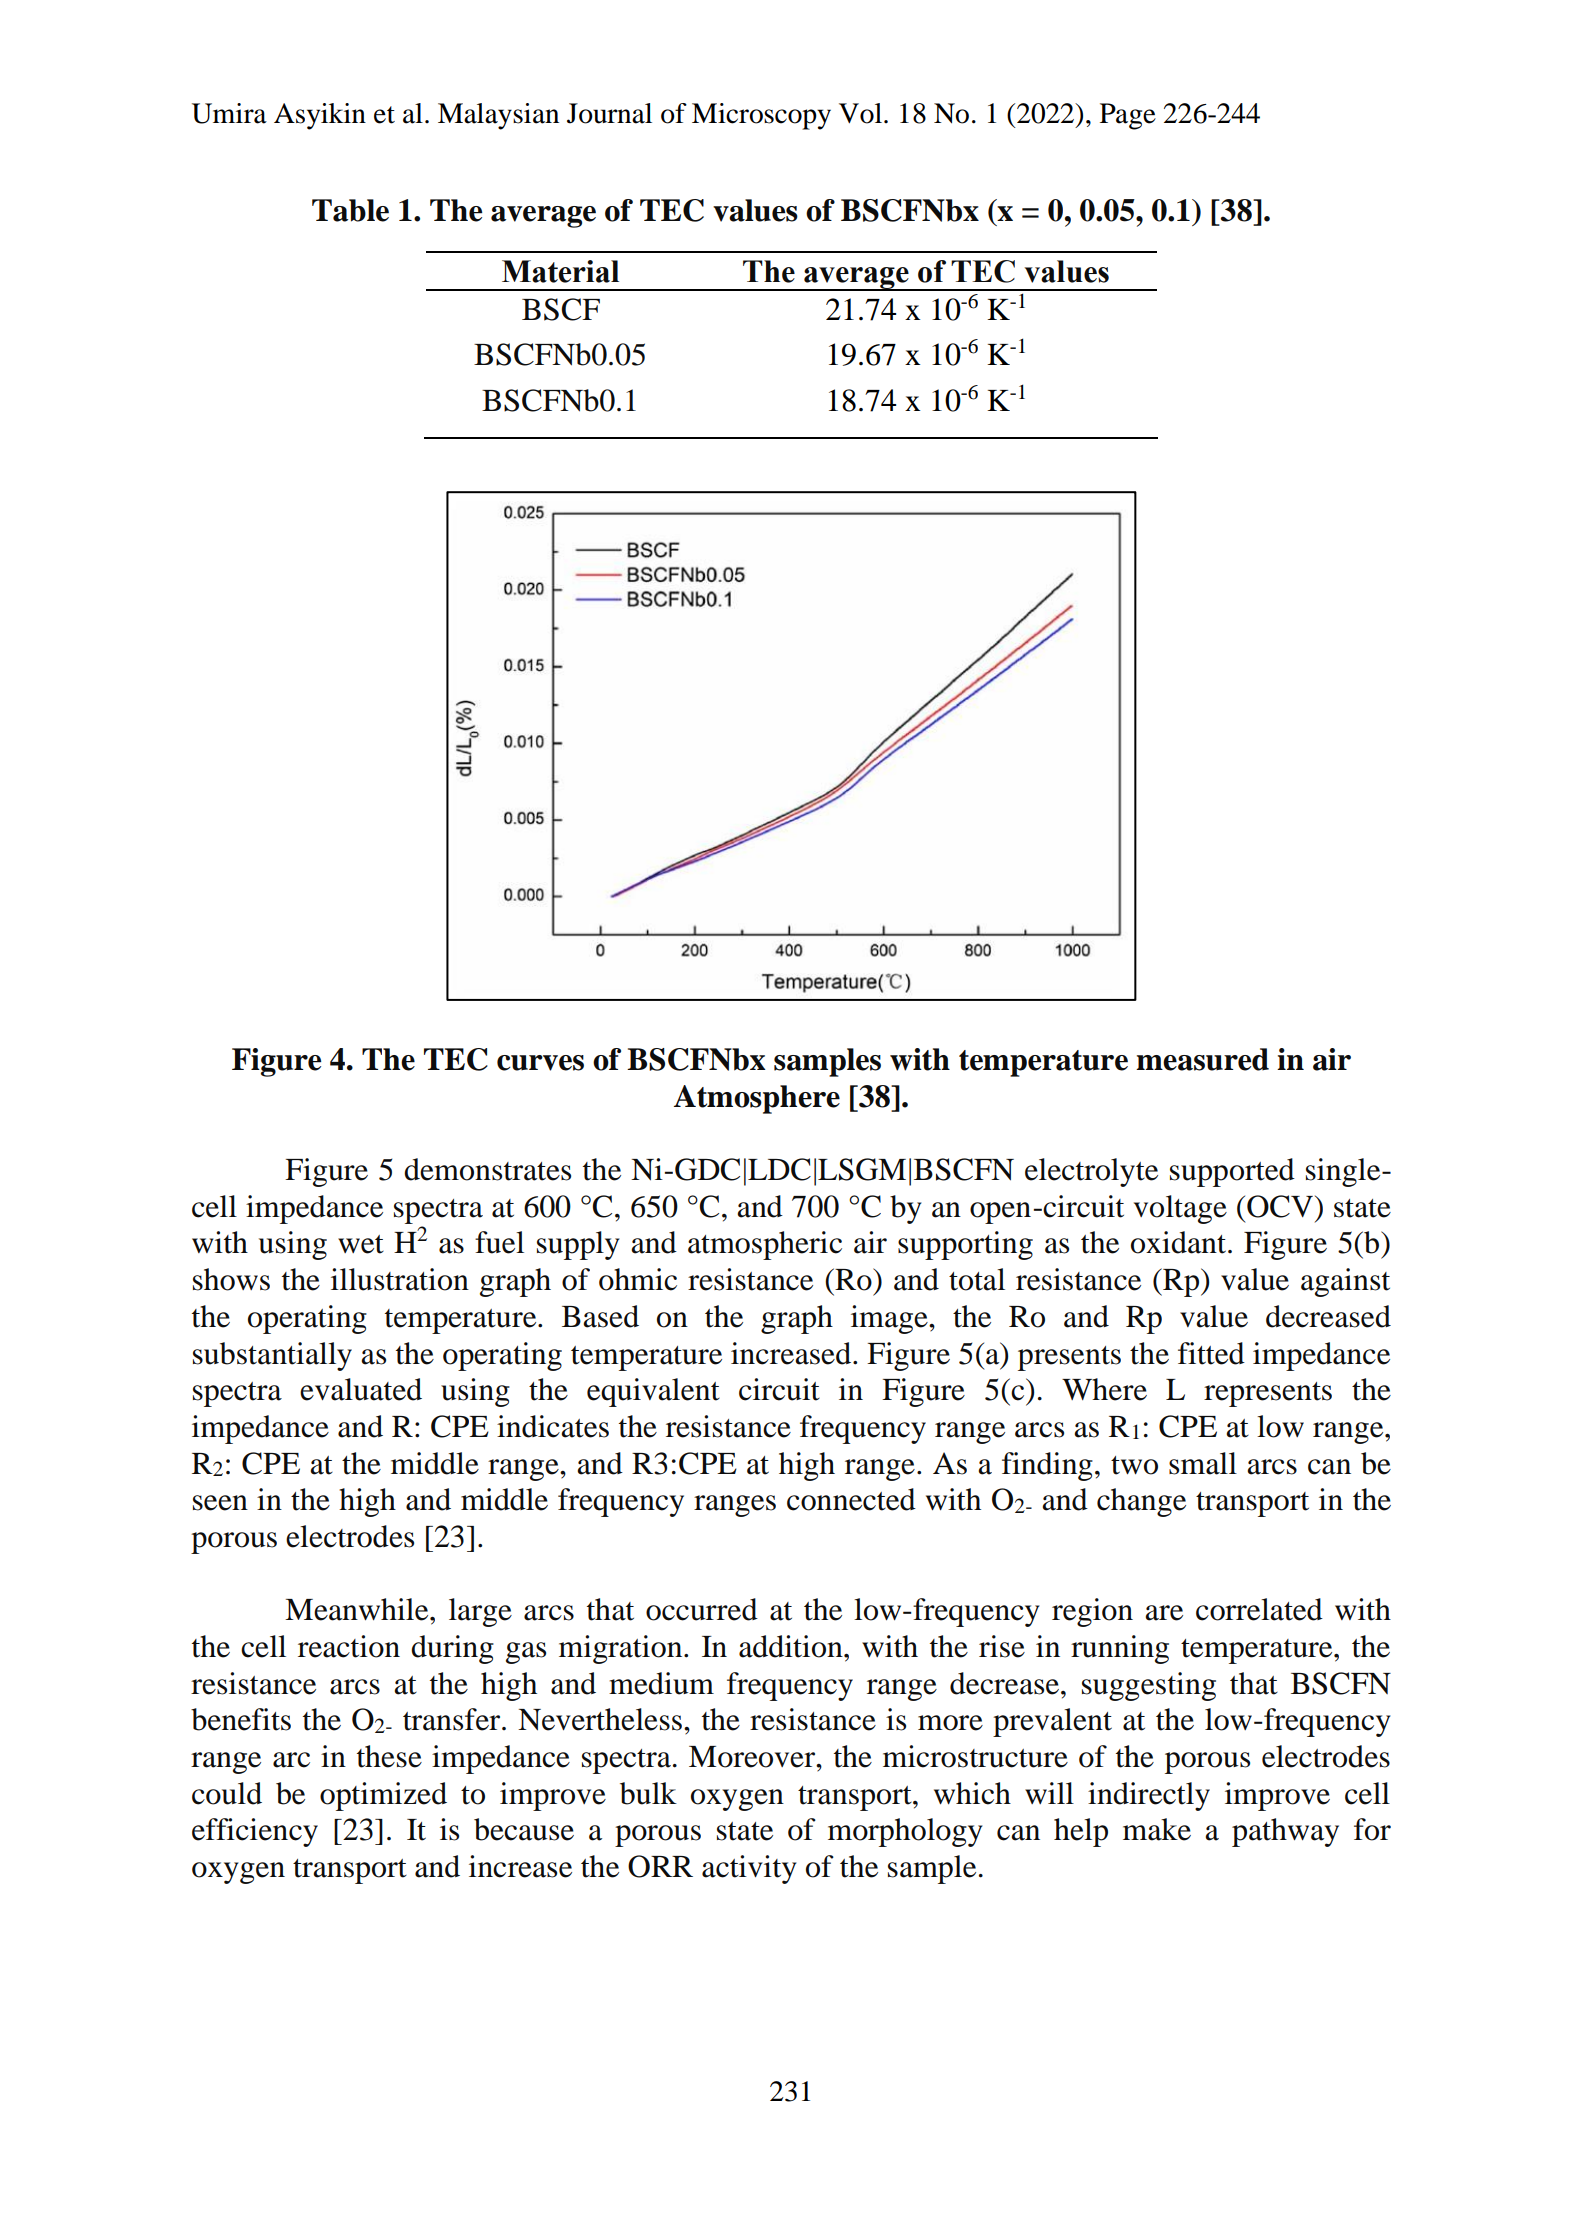 The height and width of the document is (2238, 1583). What do you see at coordinates (765, 1245) in the document?
I see `atmospheric` at bounding box center [765, 1245].
